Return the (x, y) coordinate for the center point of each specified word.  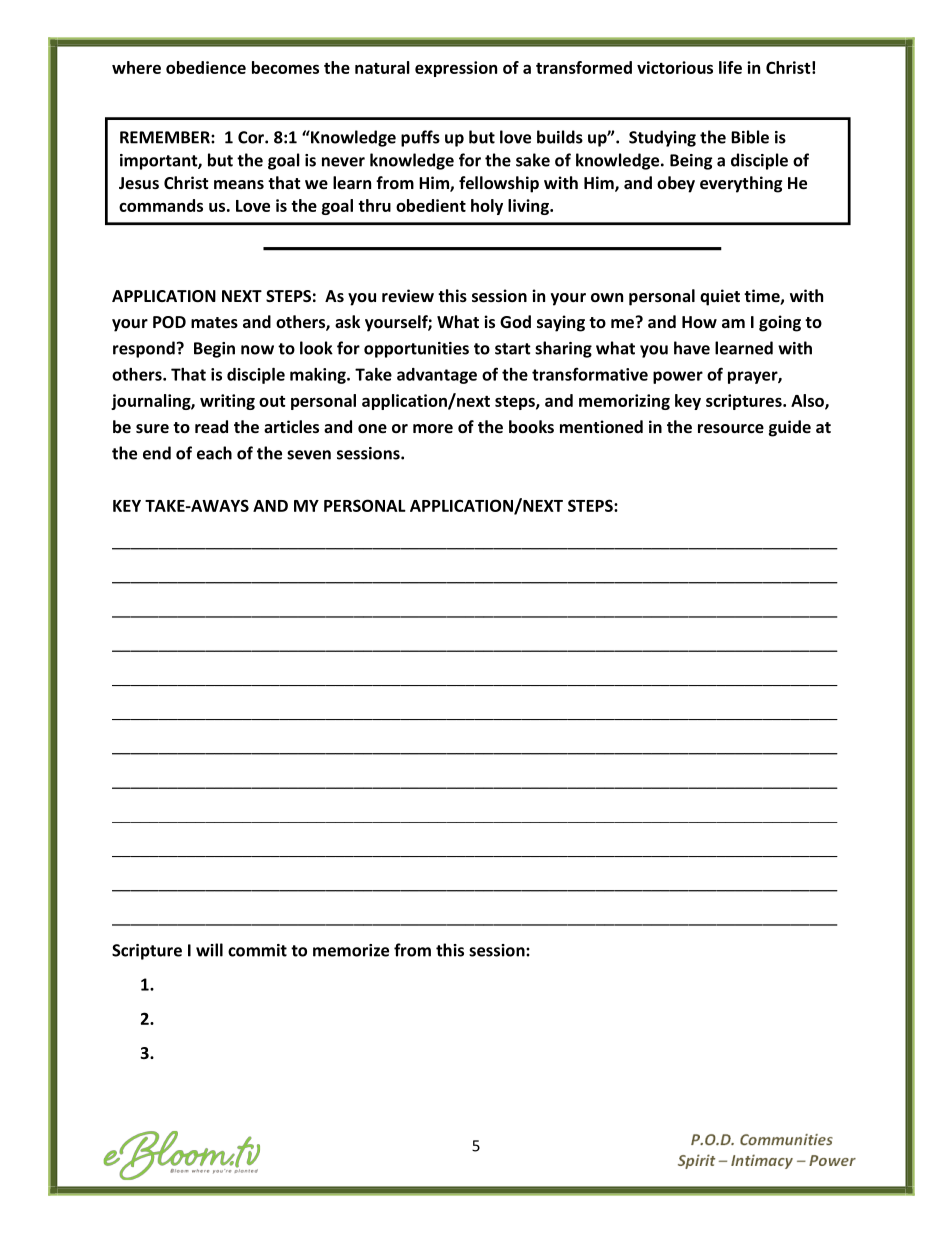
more (433, 428)
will (209, 950)
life (730, 67)
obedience (206, 67)
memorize (351, 950)
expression (456, 69)
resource (731, 428)
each (214, 453)
